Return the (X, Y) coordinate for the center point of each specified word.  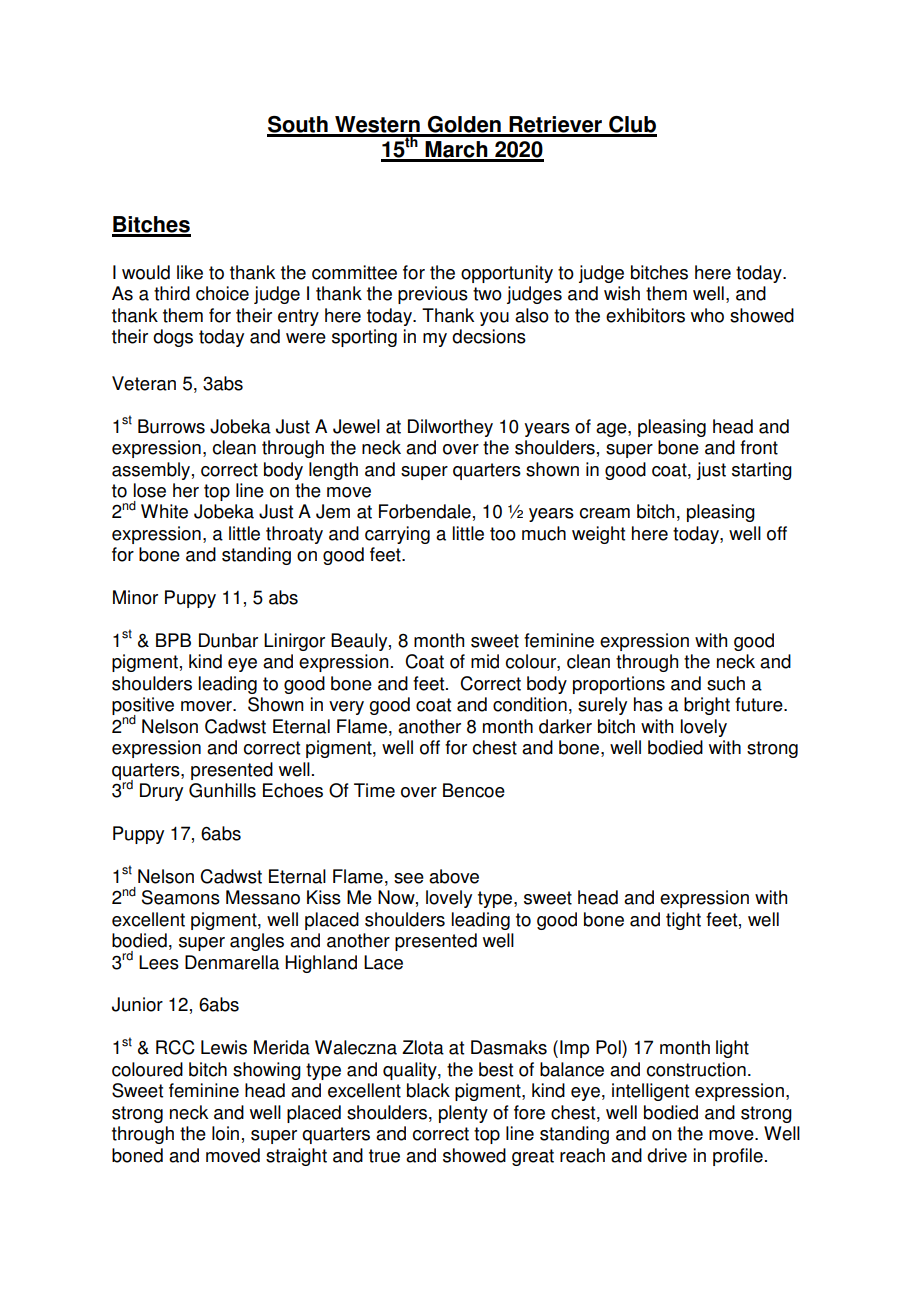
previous (433, 295)
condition (530, 704)
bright (707, 706)
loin (225, 1133)
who (707, 315)
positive (143, 707)
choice (222, 293)
